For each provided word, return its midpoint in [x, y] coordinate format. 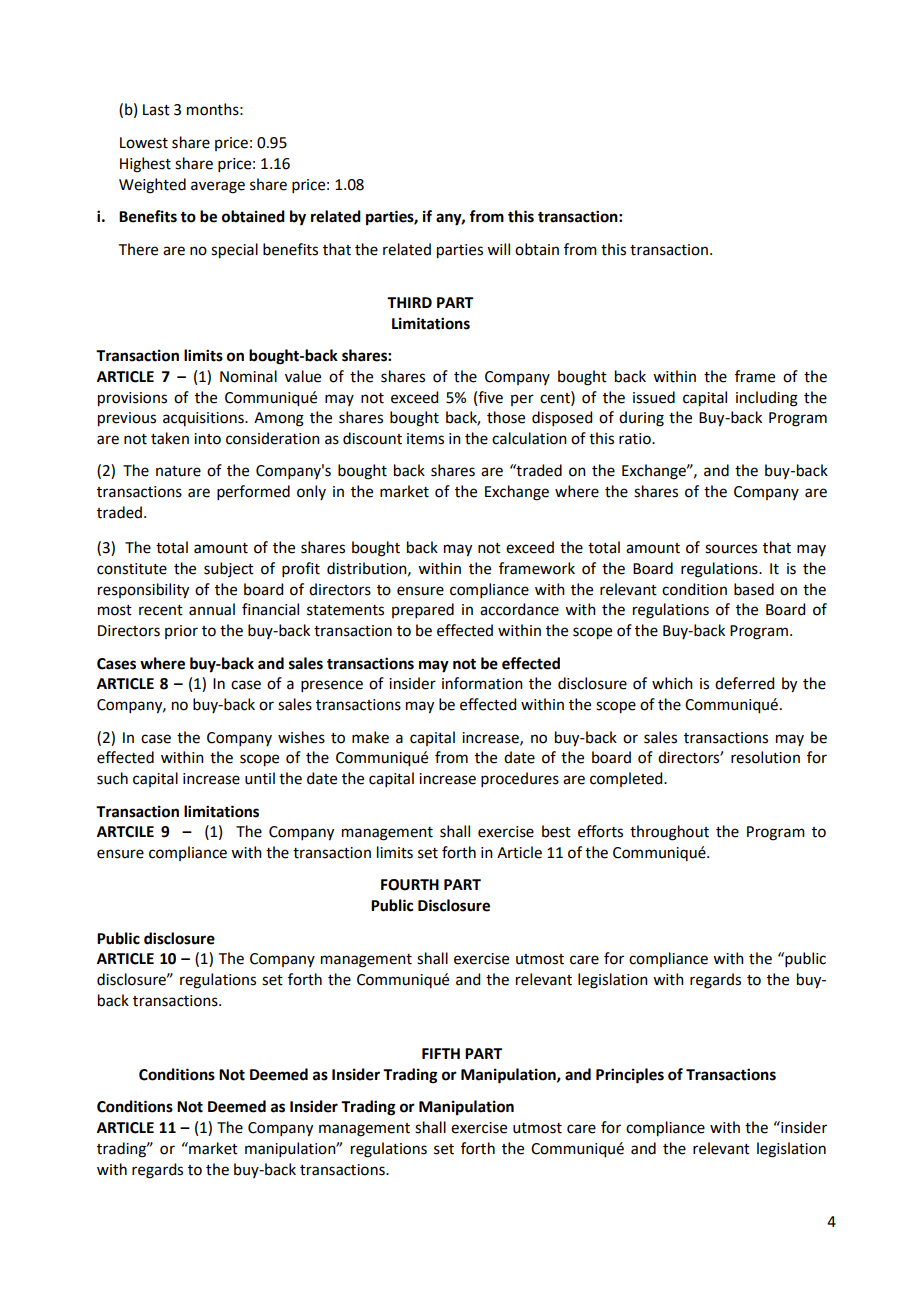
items [425, 439]
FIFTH [441, 1053]
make [370, 737]
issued [654, 397]
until [260, 778]
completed [627, 779]
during [641, 419]
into [207, 439]
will [498, 249]
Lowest [144, 143]
